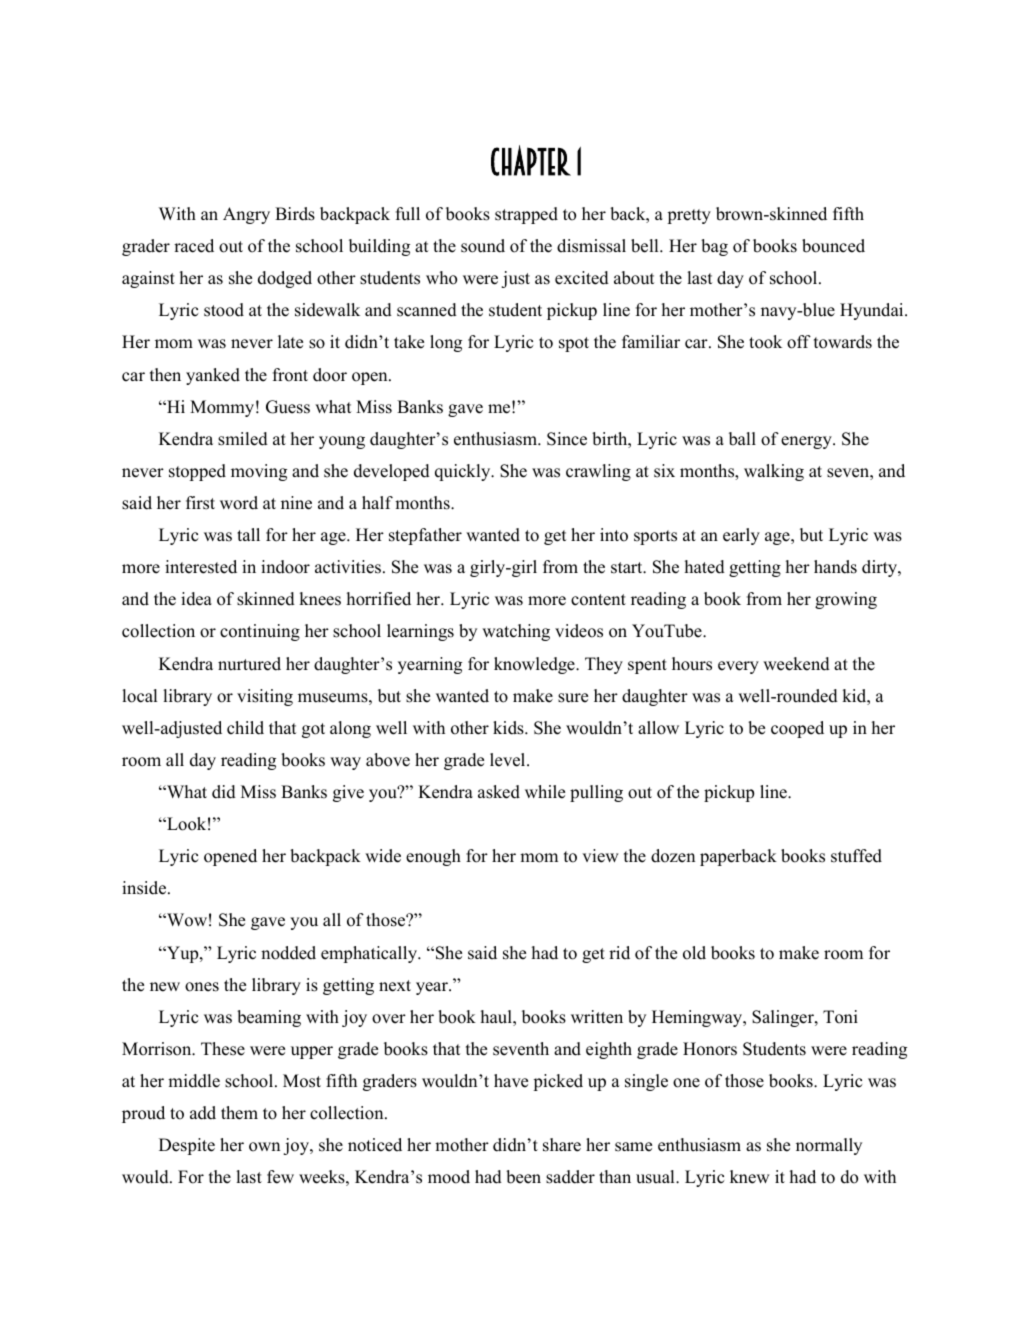 This screenshot has height=1340, width=1036. What do you see at coordinates (187, 1146) in the screenshot?
I see `Despite` at bounding box center [187, 1146].
